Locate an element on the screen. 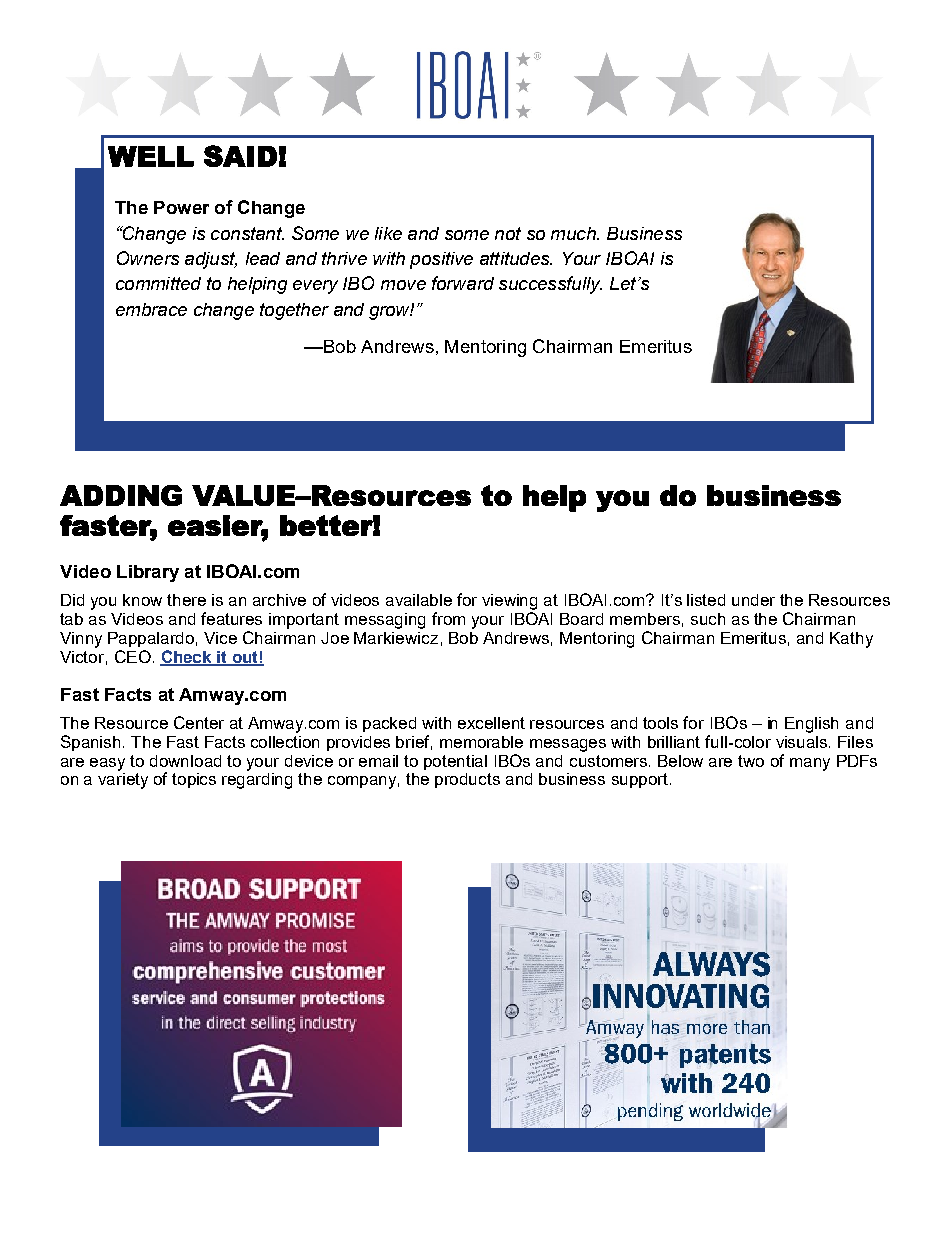 The width and height of the screenshot is (952, 1233). such is located at coordinates (708, 619).
